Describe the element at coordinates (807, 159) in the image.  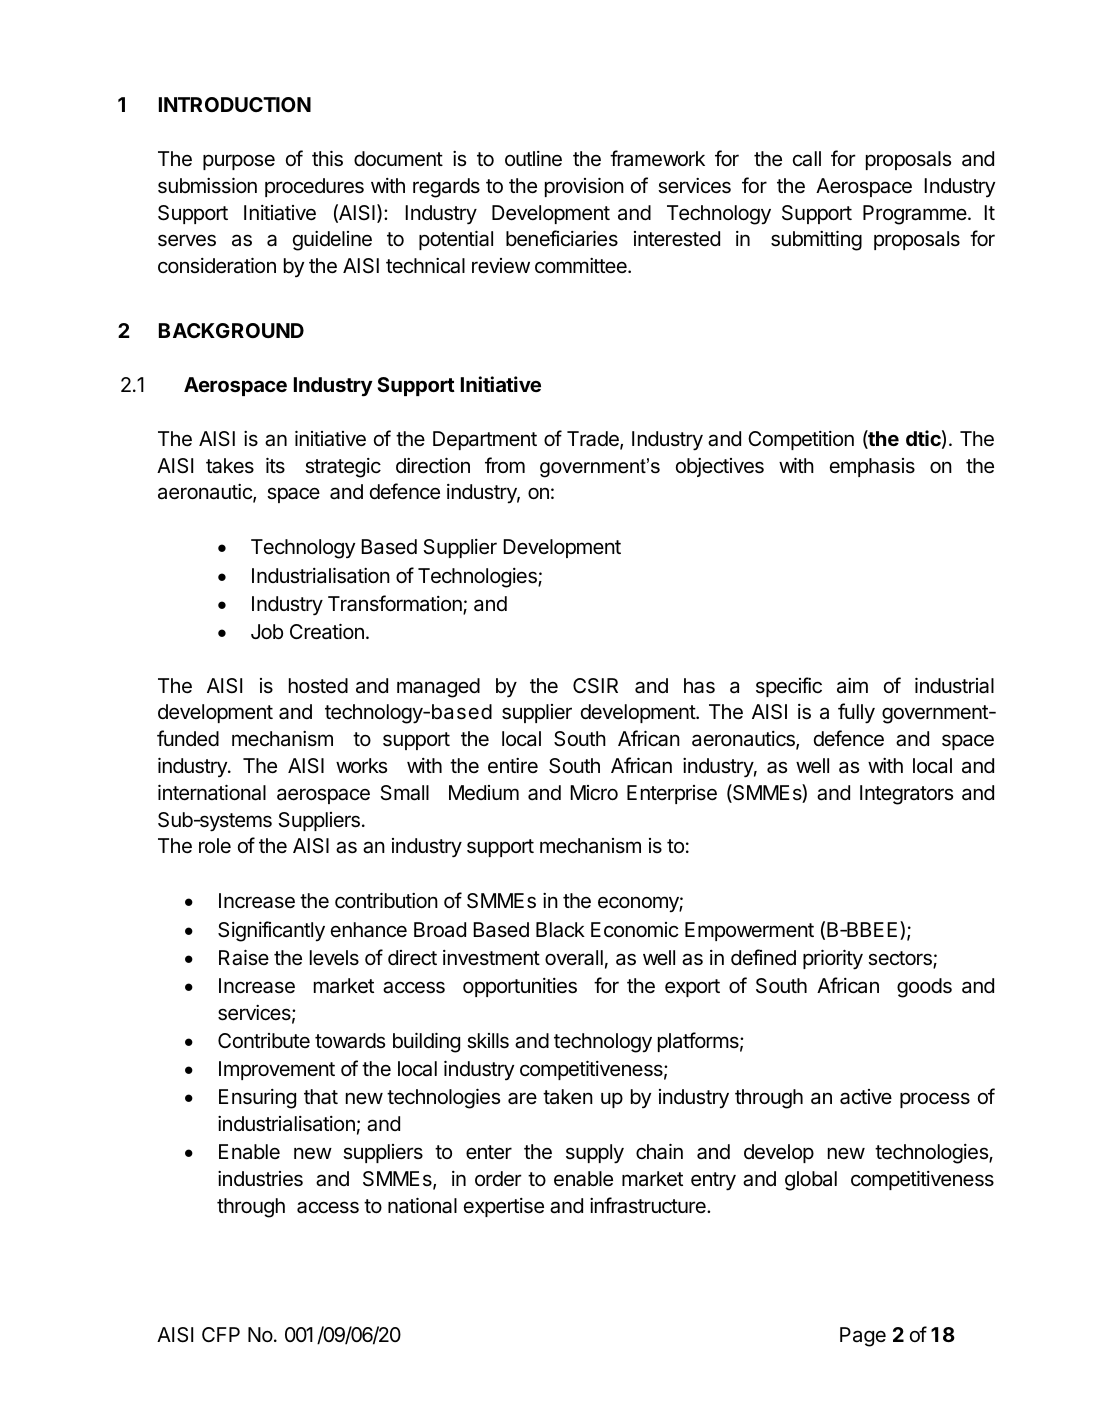
I see `call` at that location.
